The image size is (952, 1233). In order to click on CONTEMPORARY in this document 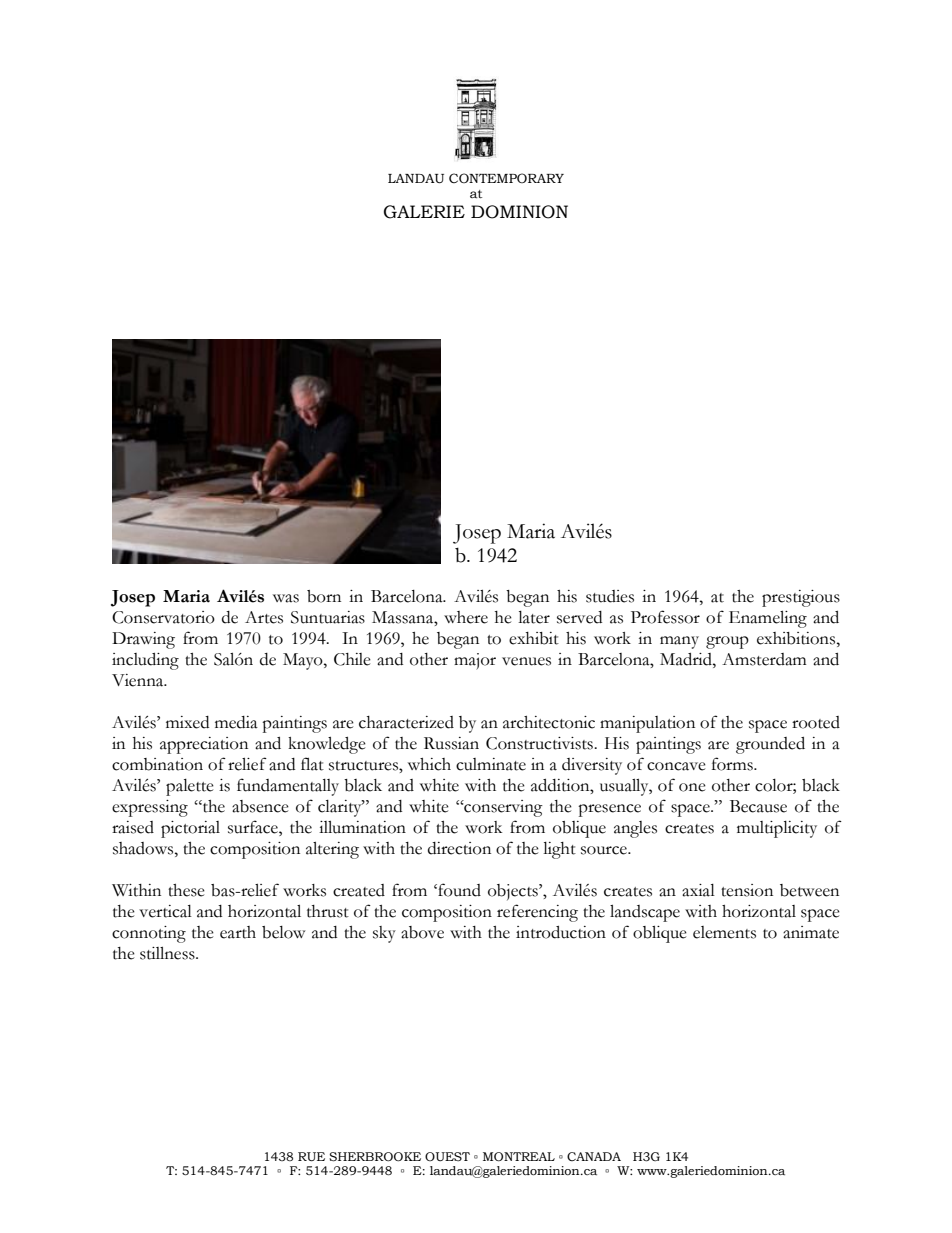, I will do `click(506, 178)`.
